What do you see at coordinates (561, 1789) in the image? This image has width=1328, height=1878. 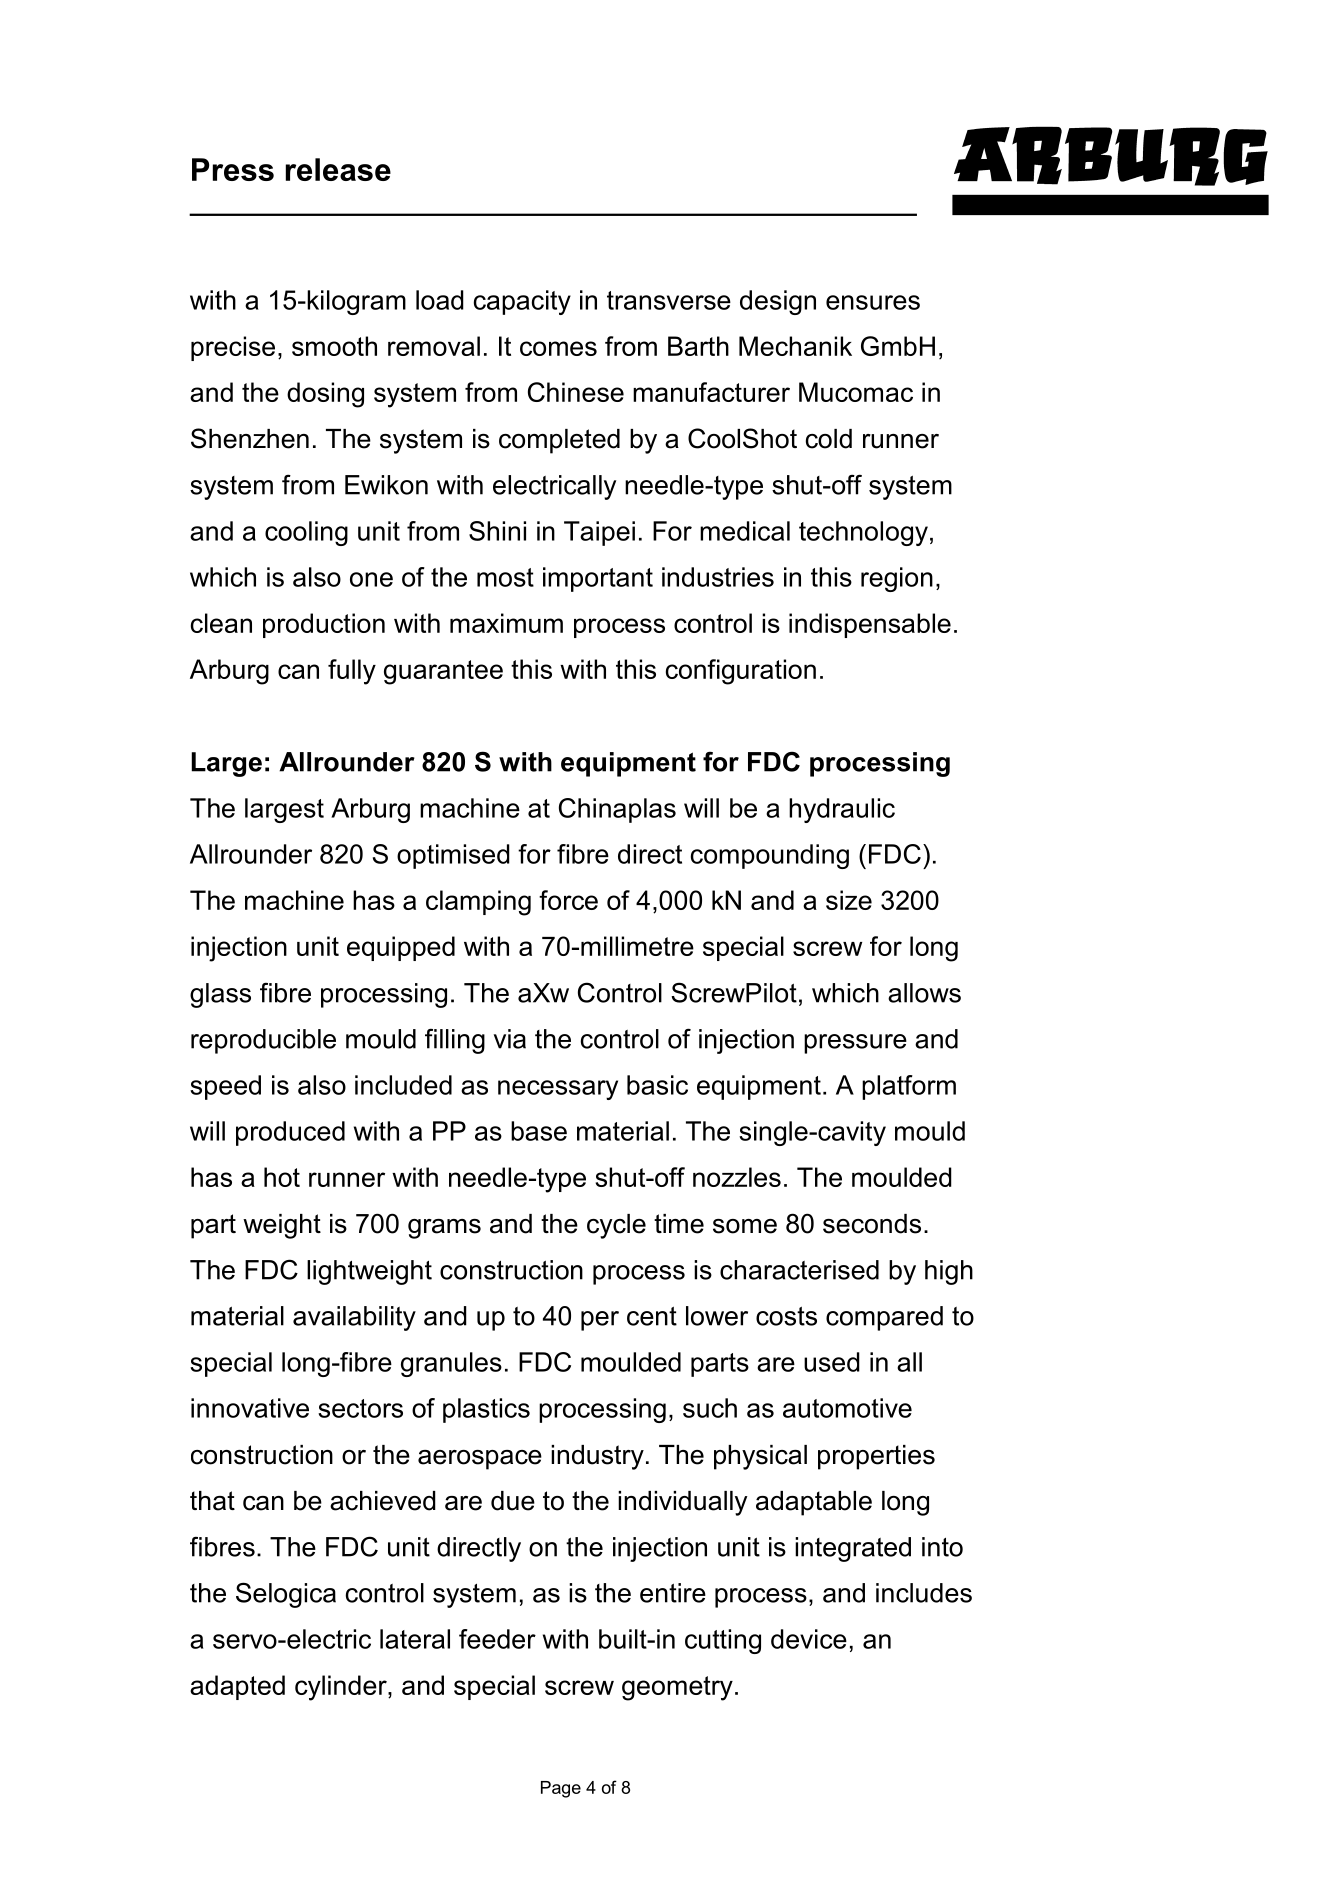 I see `Page` at bounding box center [561, 1789].
